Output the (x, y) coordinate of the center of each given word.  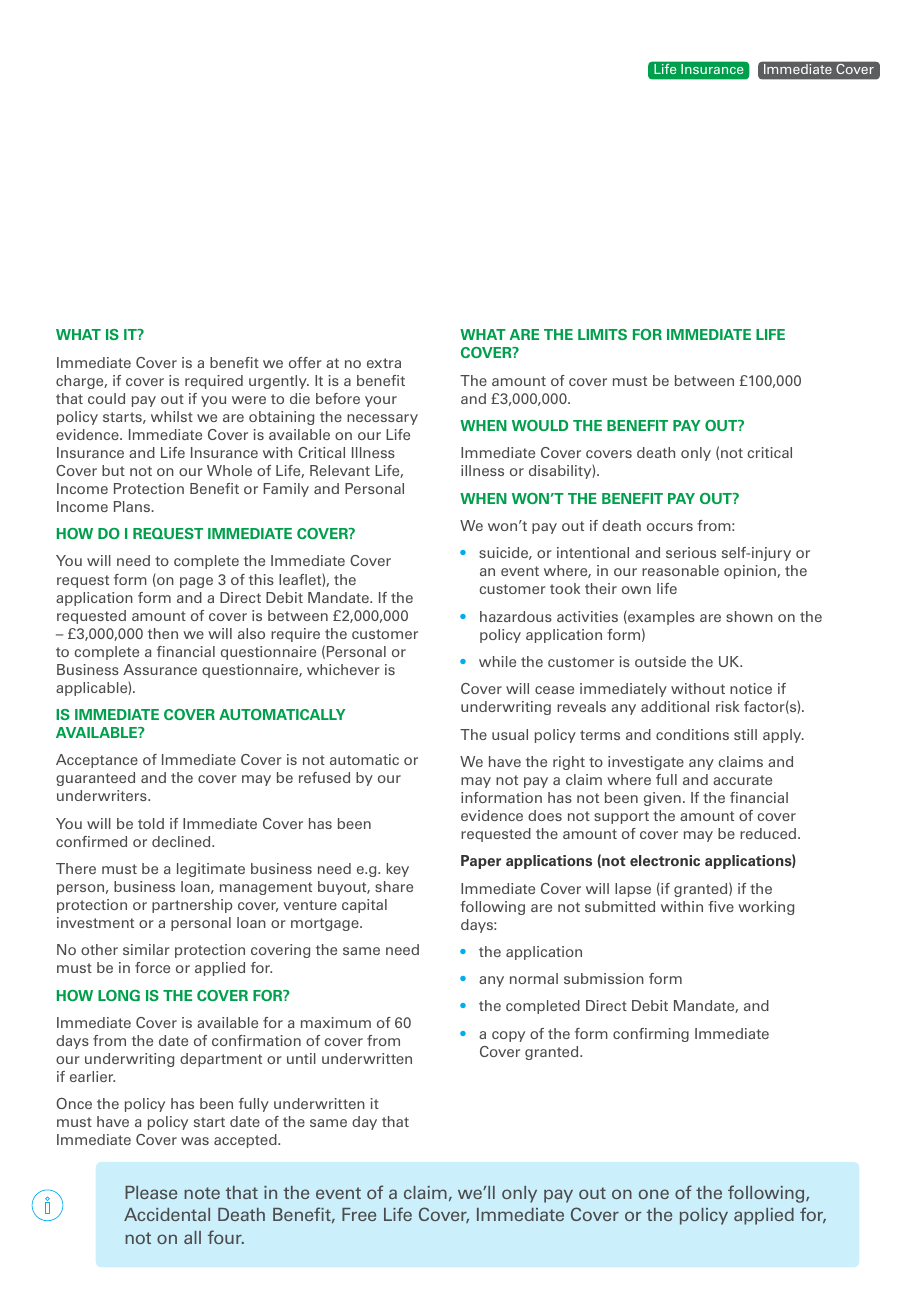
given (662, 799)
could (106, 398)
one (654, 1194)
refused (324, 777)
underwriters (103, 795)
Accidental (167, 1214)
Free (359, 1214)
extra (384, 363)
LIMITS (602, 334)
